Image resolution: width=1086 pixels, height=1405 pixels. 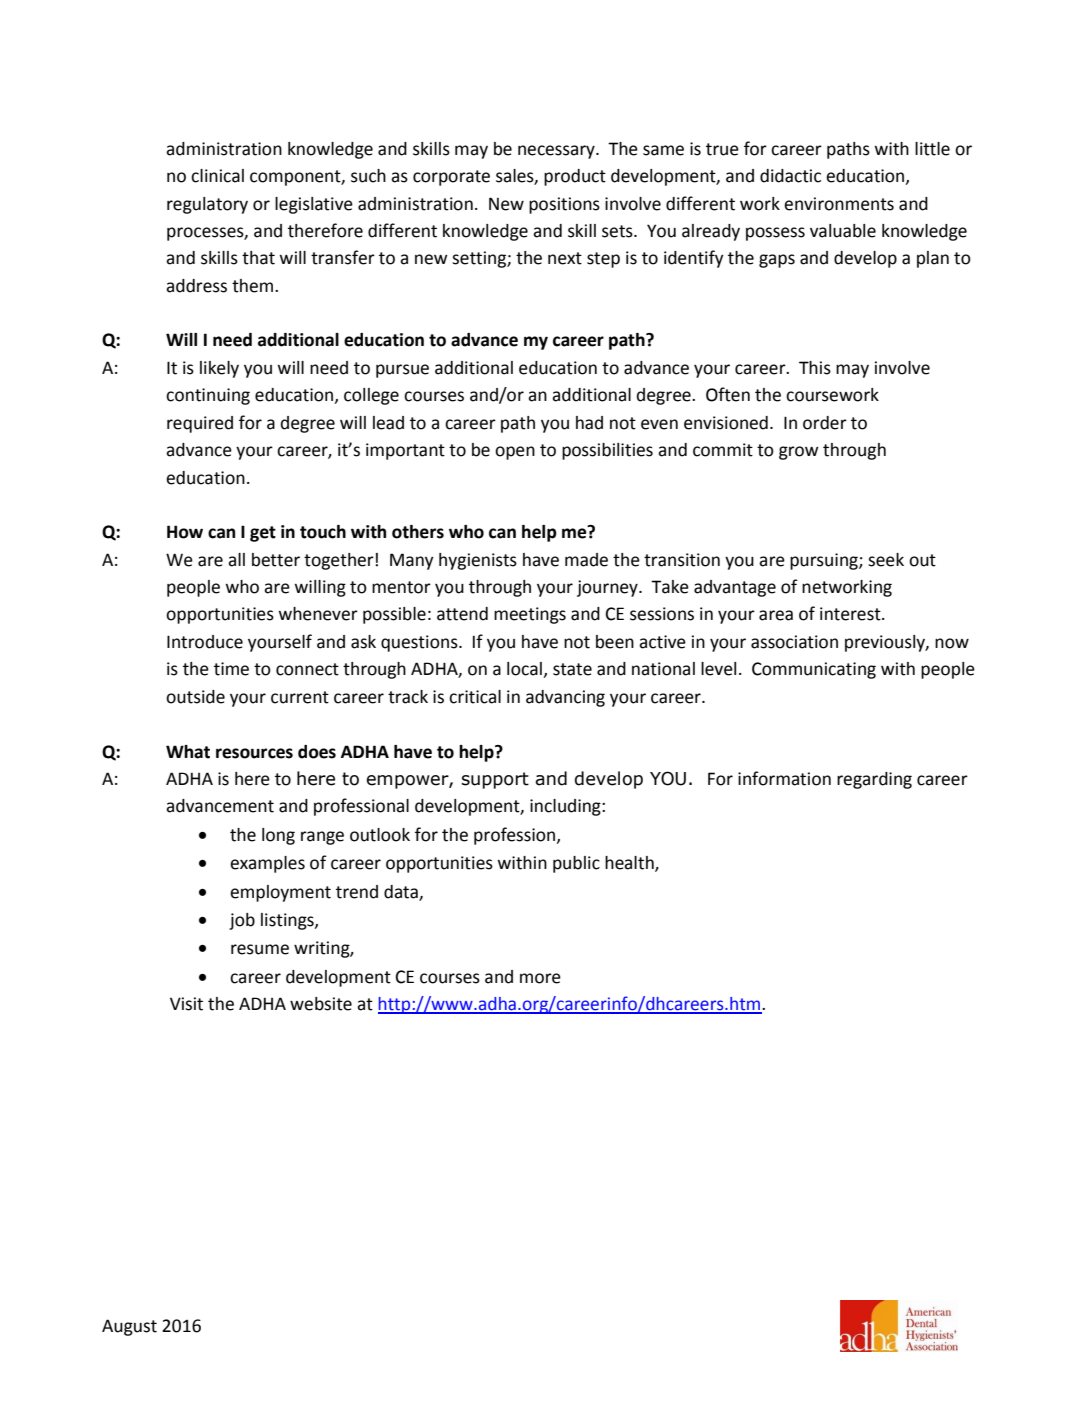 What do you see at coordinates (254, 753) in the screenshot?
I see `resources` at bounding box center [254, 753].
